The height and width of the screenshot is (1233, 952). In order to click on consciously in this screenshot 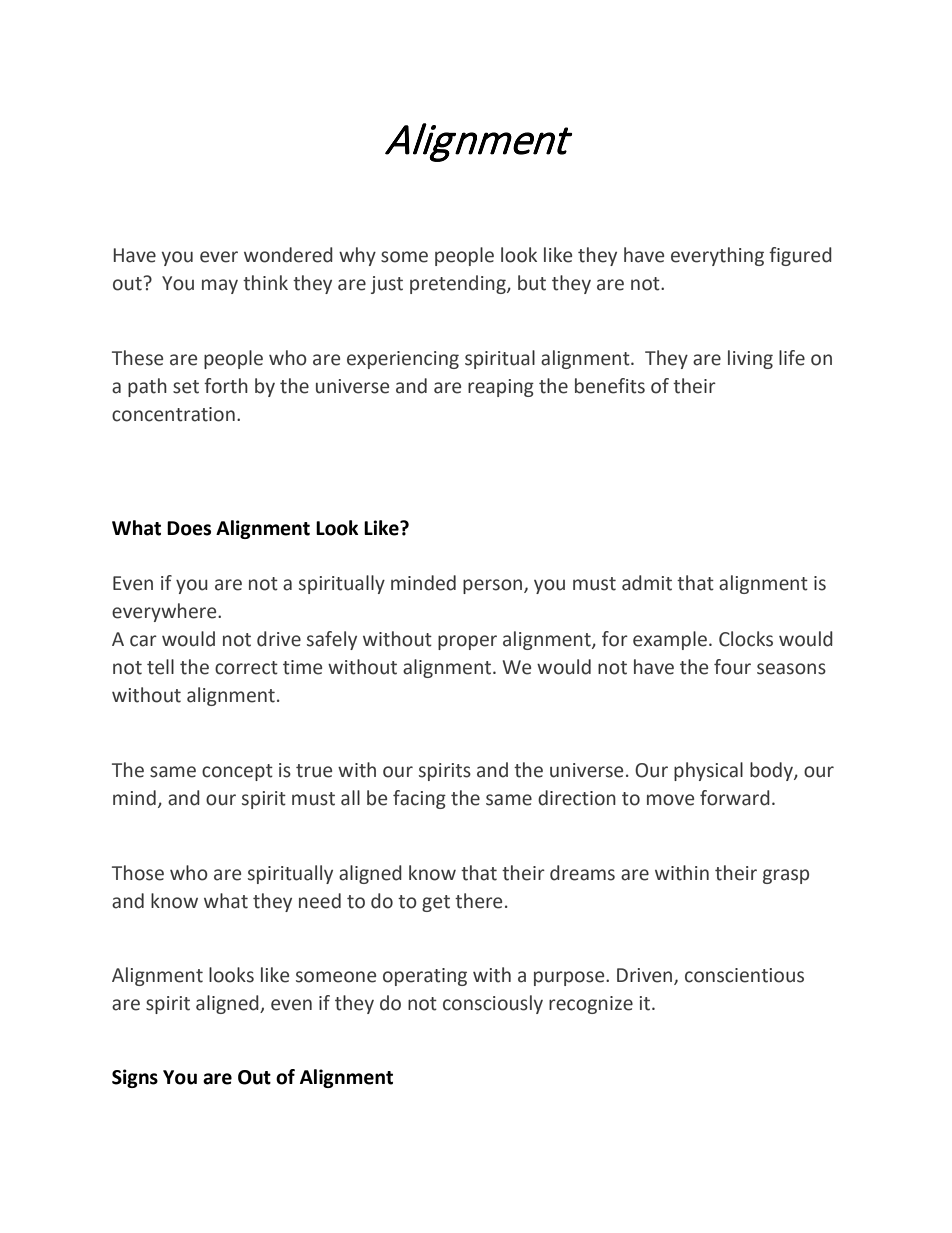, I will do `click(493, 1004)`.
